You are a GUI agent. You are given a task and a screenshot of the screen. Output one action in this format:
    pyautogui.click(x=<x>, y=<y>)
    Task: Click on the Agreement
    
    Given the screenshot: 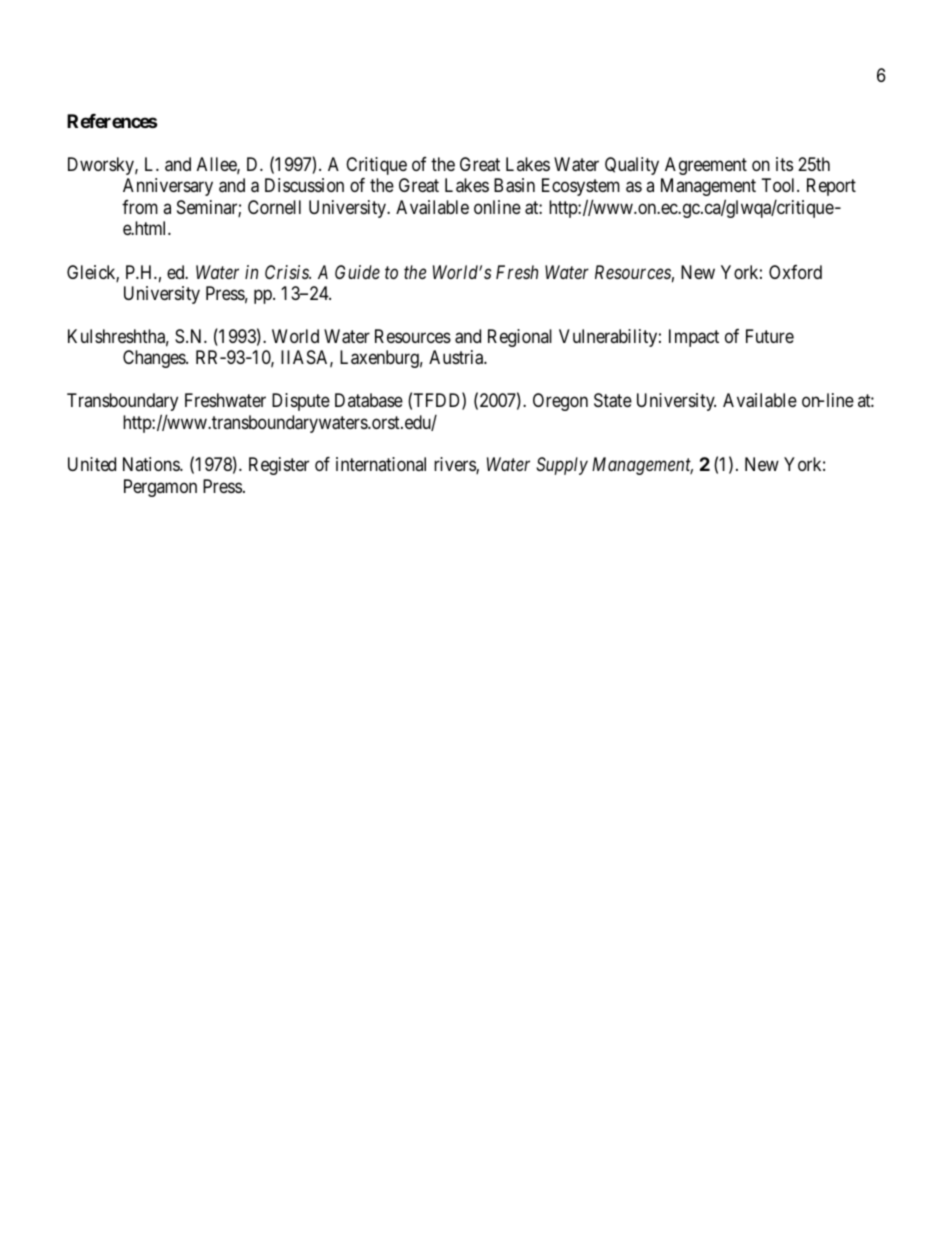 What is the action you would take?
    pyautogui.click(x=706, y=166)
